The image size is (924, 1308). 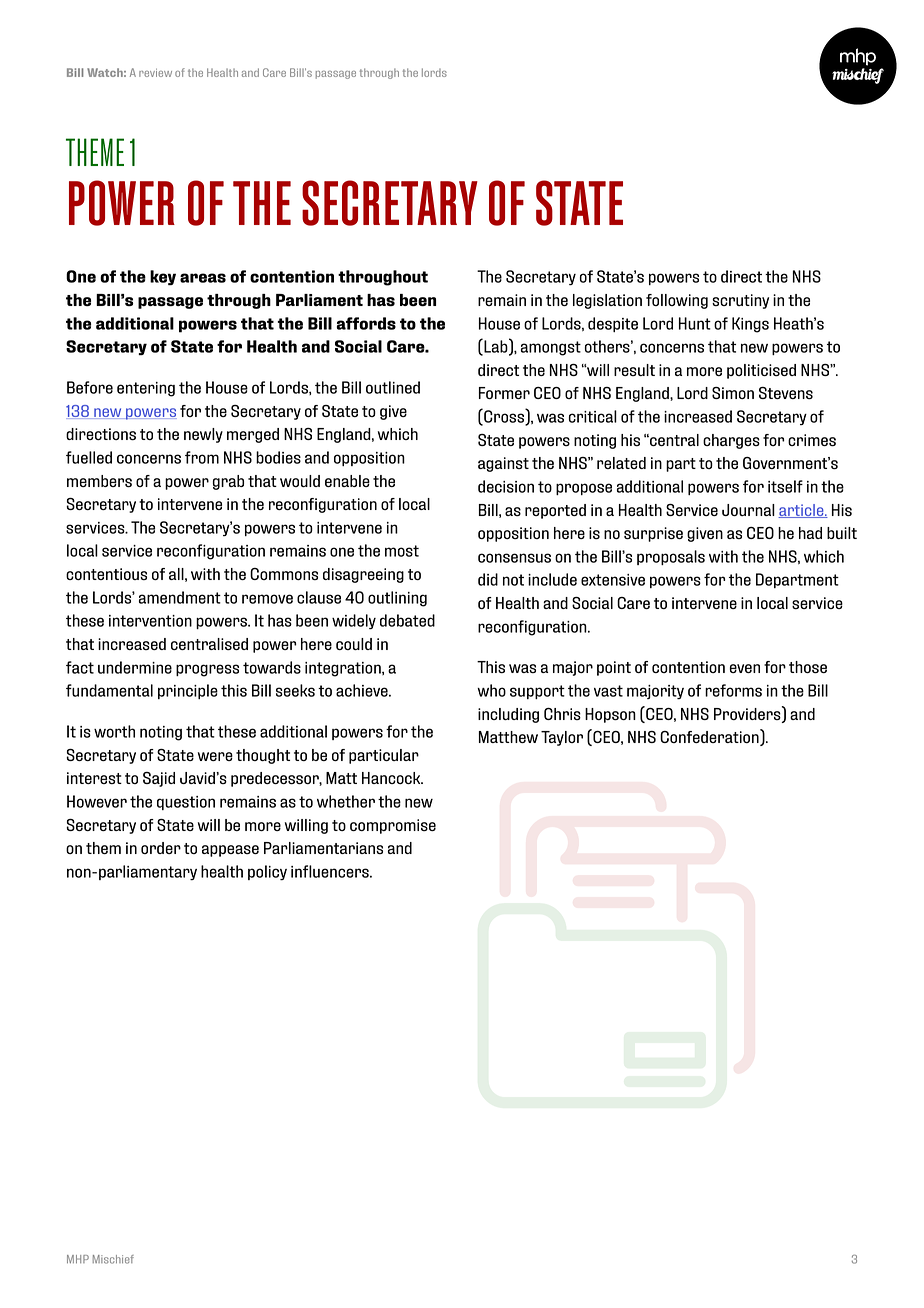 I want to click on MHP, so click(x=78, y=1259).
